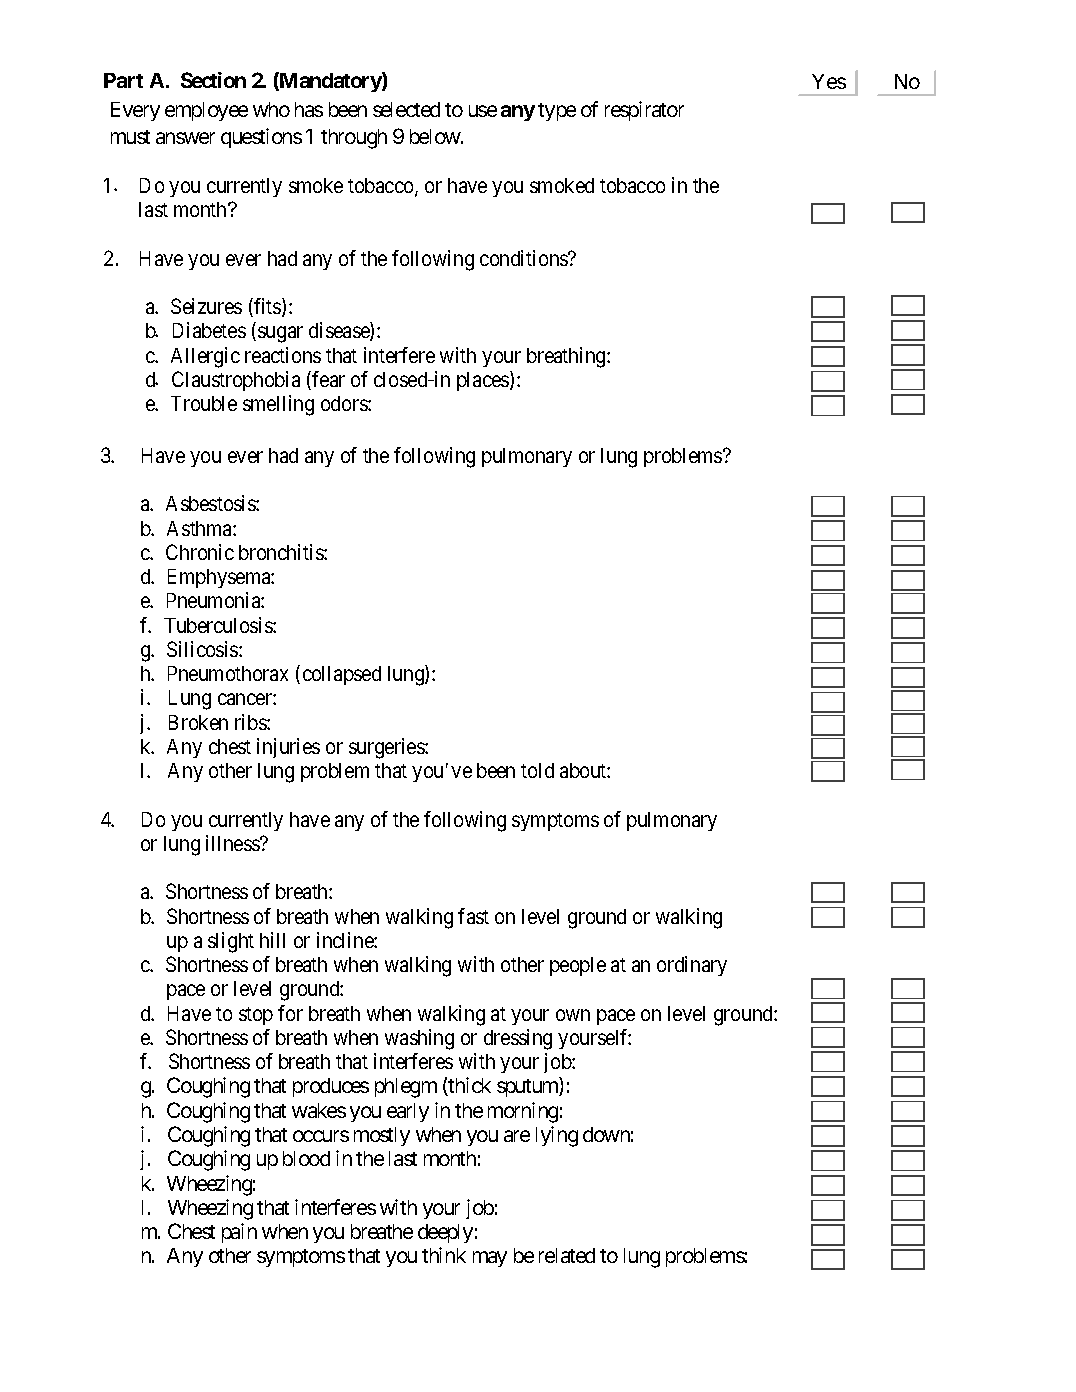 The image size is (1076, 1392). What do you see at coordinates (567, 1255) in the document?
I see `related` at bounding box center [567, 1255].
